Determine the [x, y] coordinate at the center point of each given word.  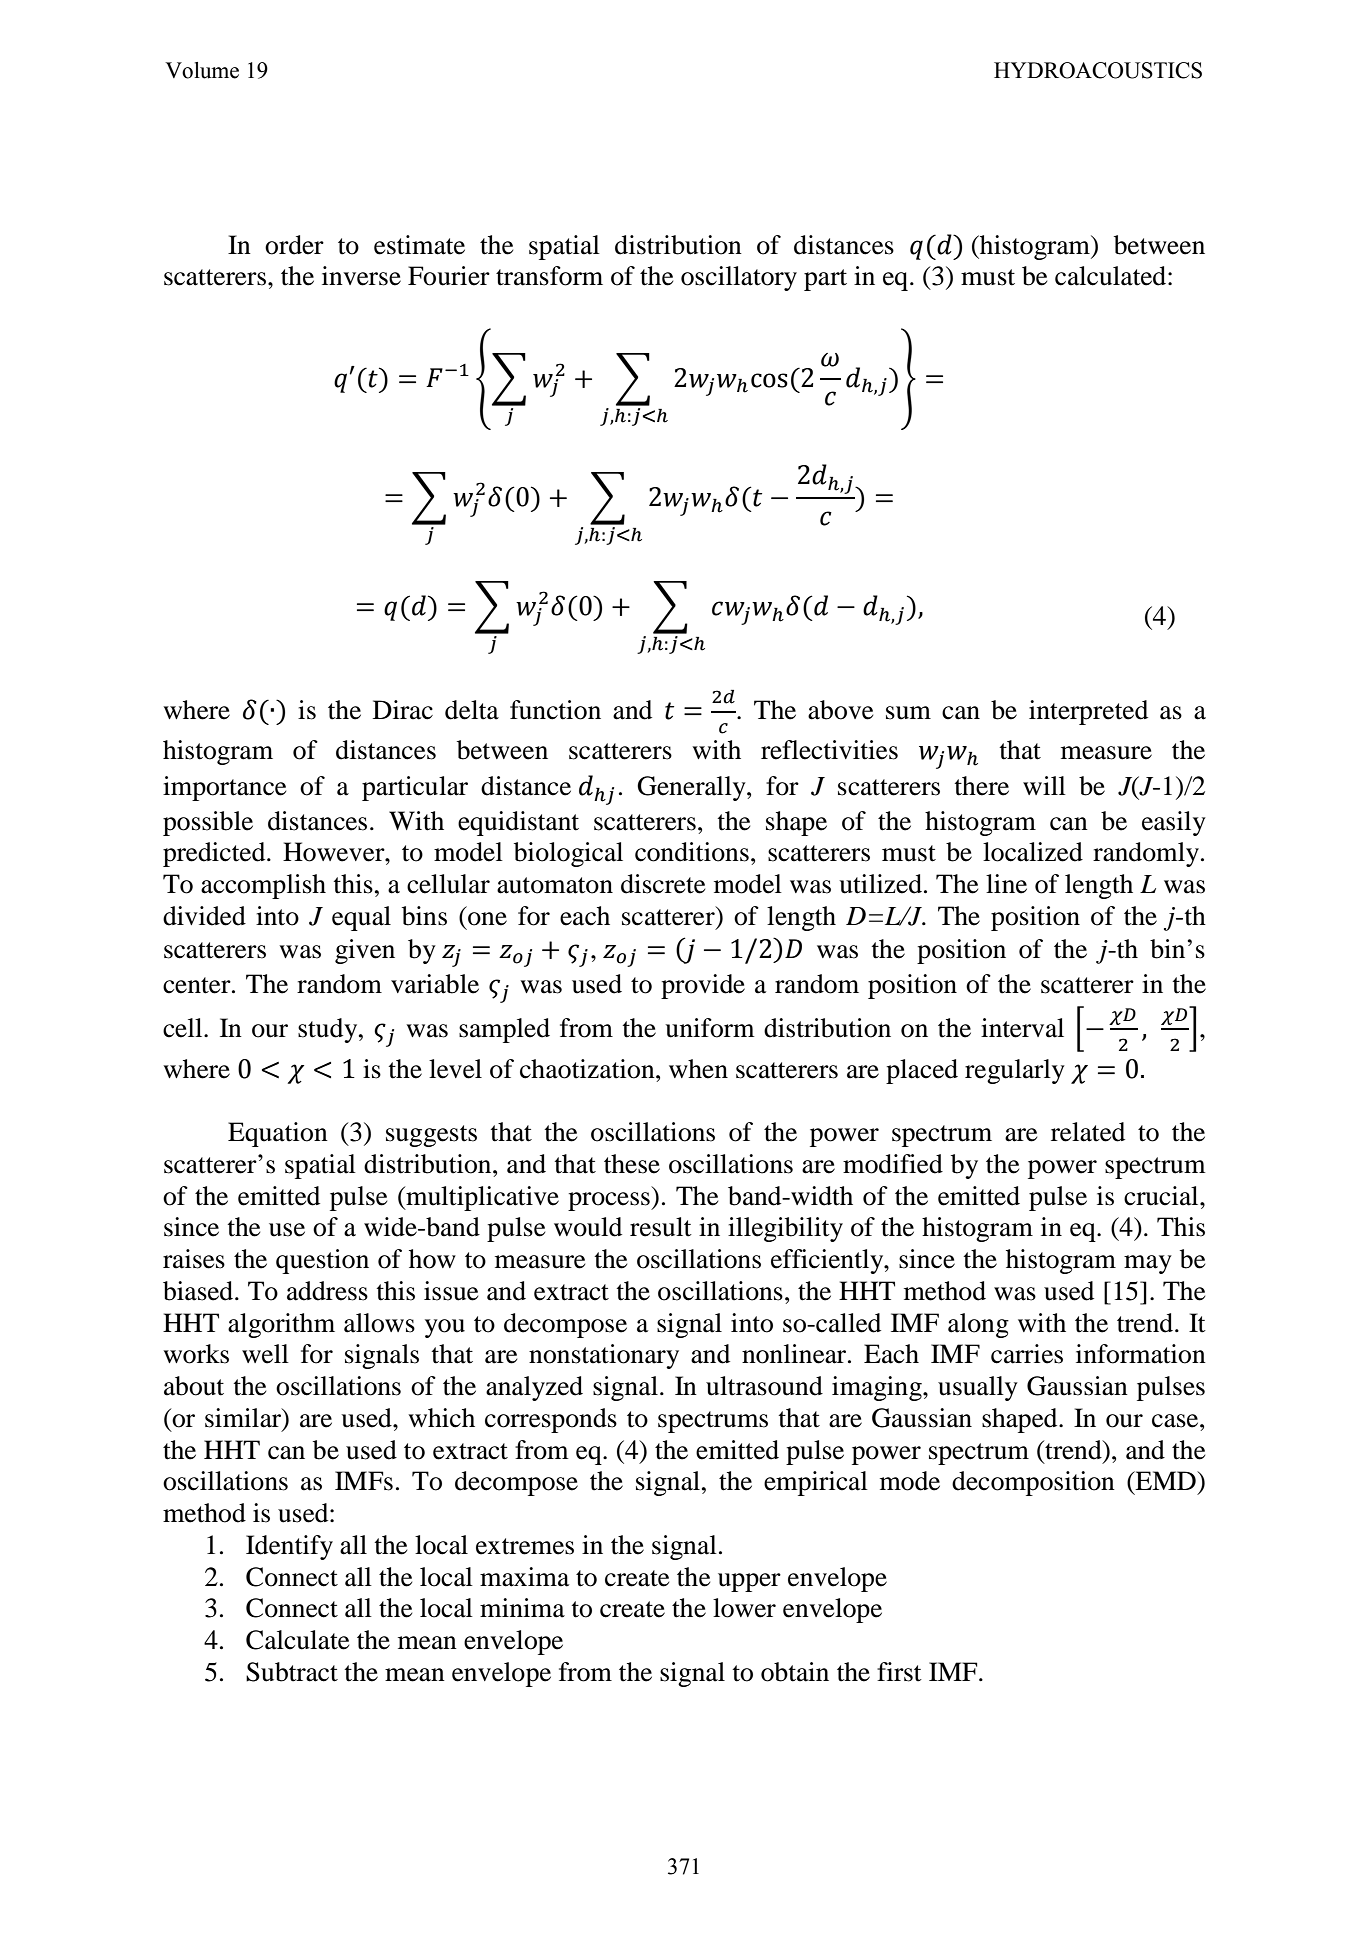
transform [549, 276]
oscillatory [739, 278]
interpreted [1088, 712]
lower [744, 1608]
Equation [278, 1134]
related [1088, 1132]
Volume [202, 70]
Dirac [403, 710]
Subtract [292, 1672]
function [555, 710]
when [698, 1069]
